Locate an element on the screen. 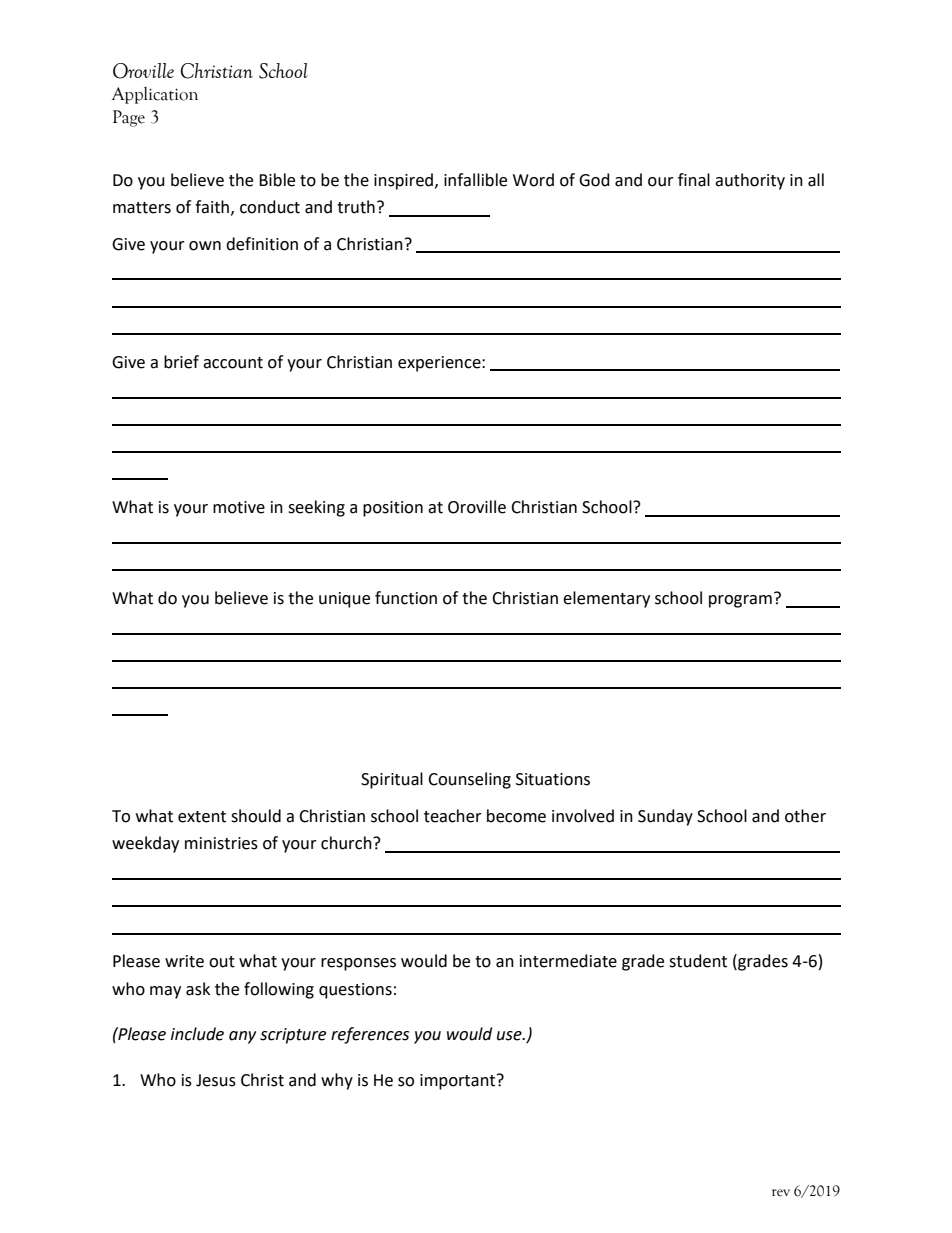 Image resolution: width=952 pixels, height=1233 pixels. infallible is located at coordinates (475, 180).
